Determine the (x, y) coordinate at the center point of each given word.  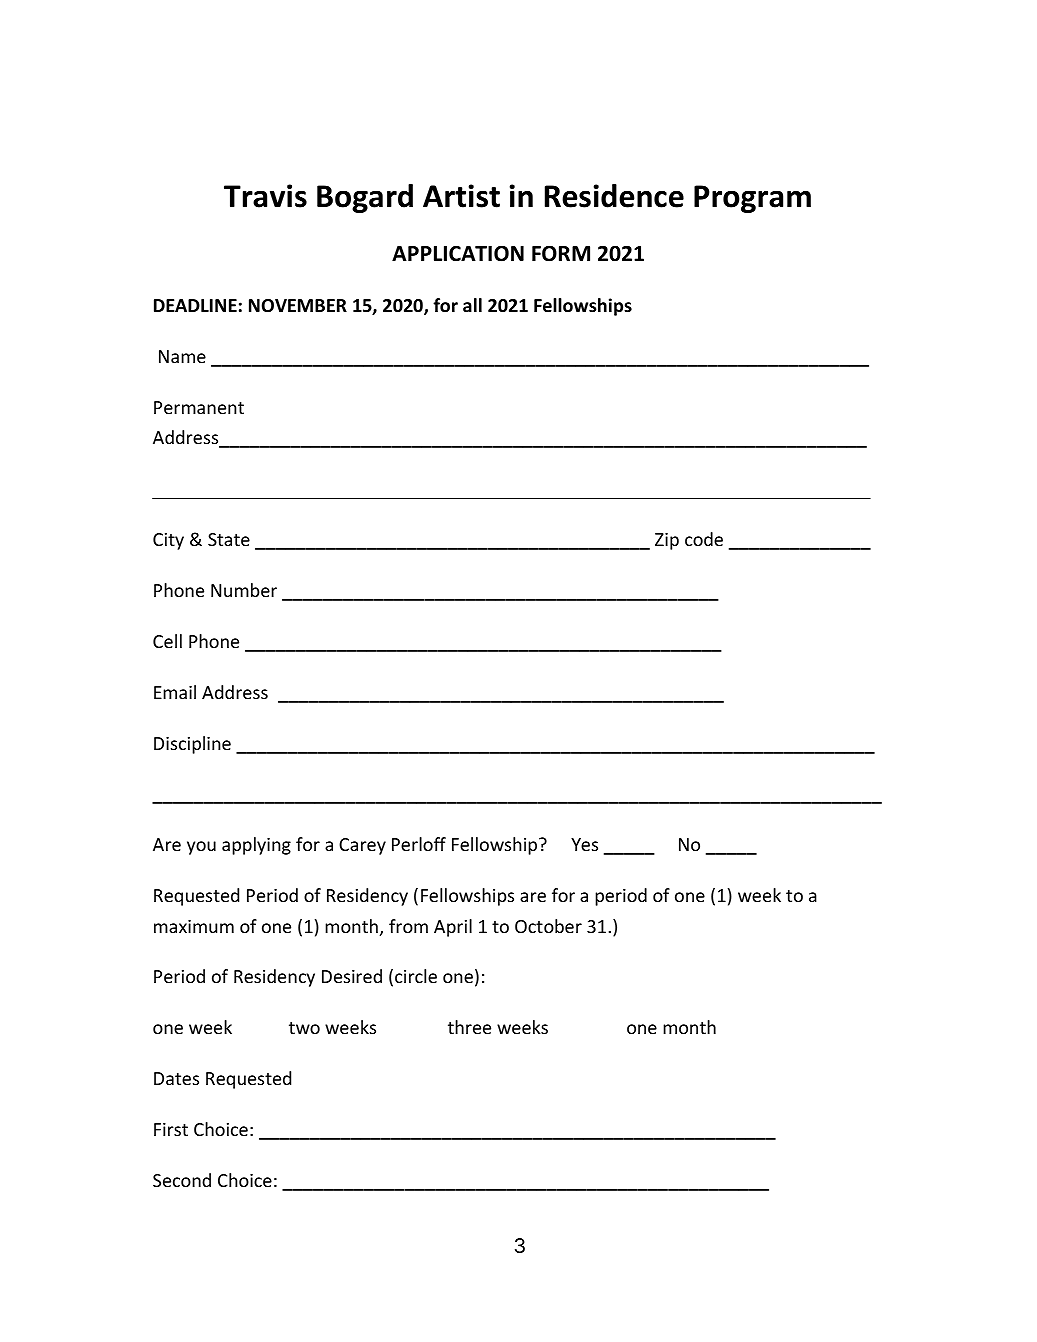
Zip (667, 541)
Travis (265, 196)
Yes (584, 844)
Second (182, 1180)
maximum (194, 926)
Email (175, 692)
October (548, 926)
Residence (614, 196)
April (453, 928)
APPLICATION (458, 253)
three (469, 1027)
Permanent (199, 407)
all (472, 305)
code (704, 539)
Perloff (419, 844)
